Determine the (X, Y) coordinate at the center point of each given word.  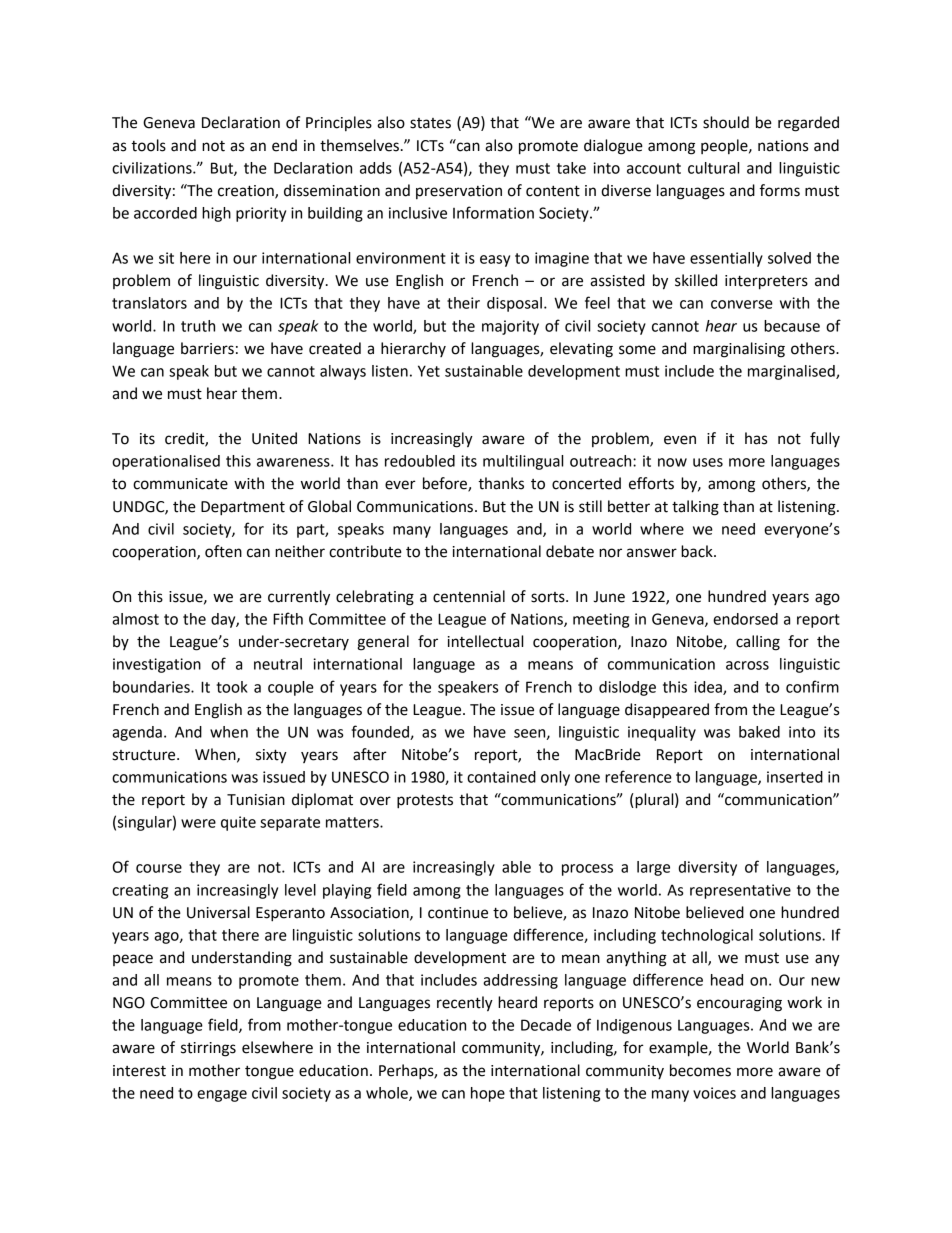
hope (488, 1094)
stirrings (208, 1049)
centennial (469, 596)
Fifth (288, 618)
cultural (713, 168)
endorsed (745, 619)
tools (148, 145)
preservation (459, 192)
